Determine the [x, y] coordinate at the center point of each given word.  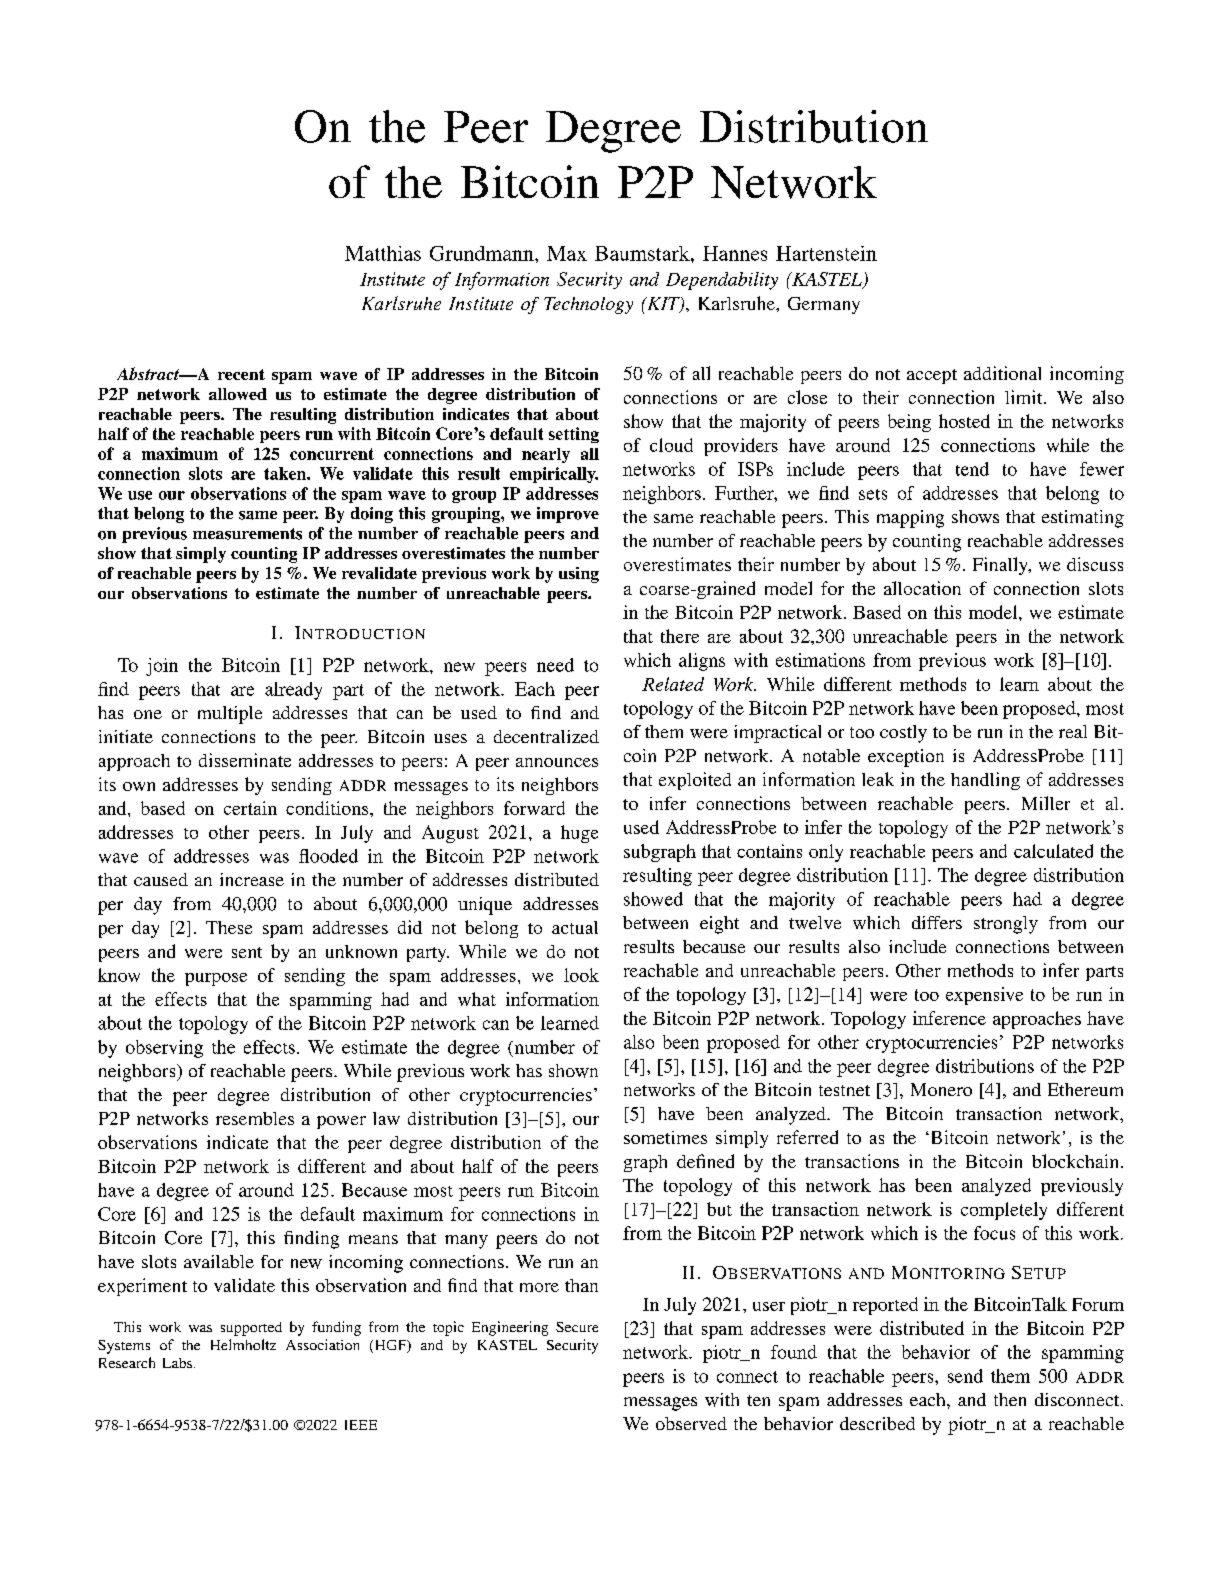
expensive [984, 996]
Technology [588, 305]
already [293, 691]
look [581, 975]
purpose [216, 979]
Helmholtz [243, 1344]
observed [691, 1423]
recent [241, 374]
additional [1002, 373]
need [555, 665]
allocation [922, 588]
